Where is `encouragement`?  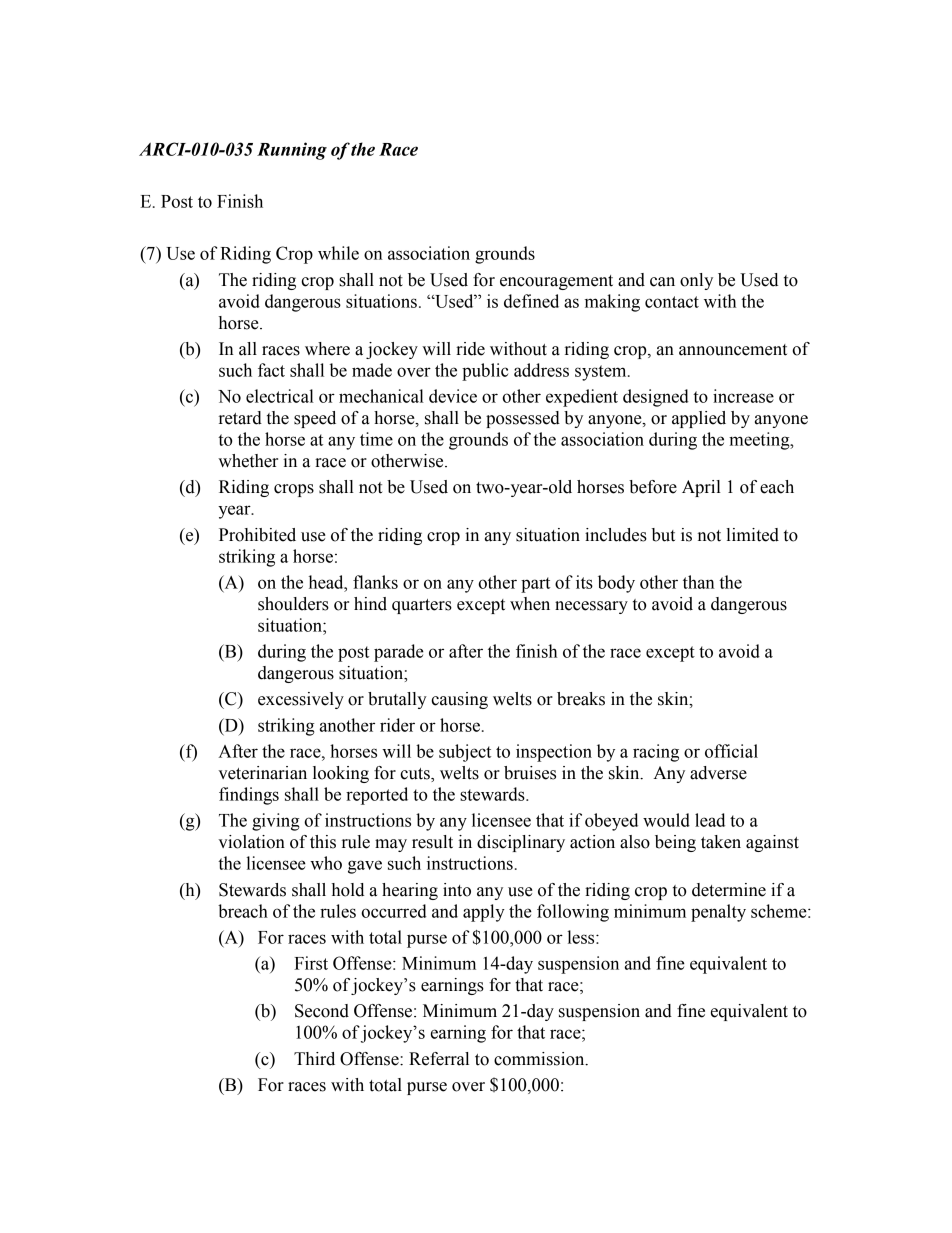 encouragement is located at coordinates (556, 282).
